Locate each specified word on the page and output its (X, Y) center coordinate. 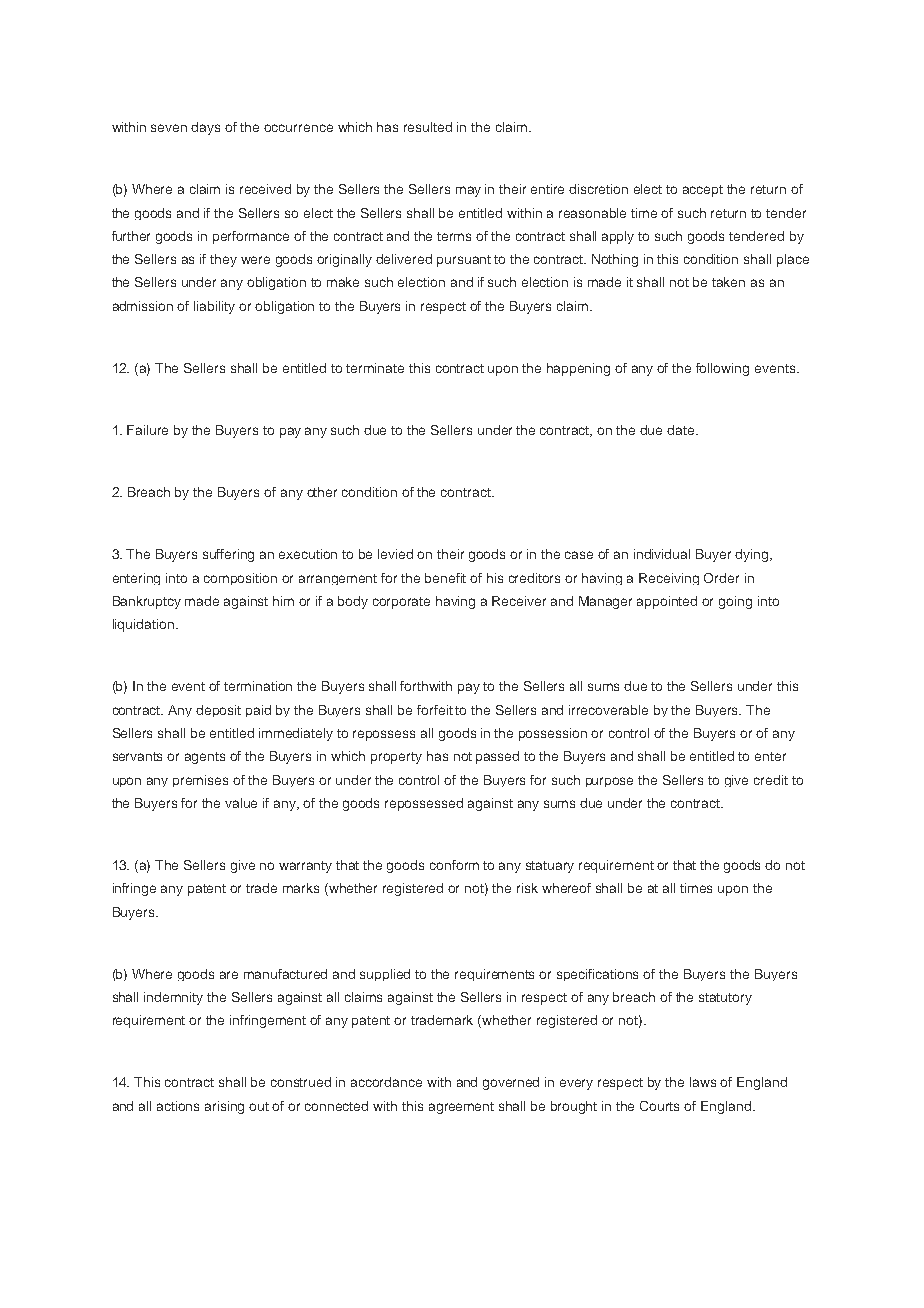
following (722, 369)
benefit (445, 578)
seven (169, 128)
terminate (375, 368)
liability (214, 307)
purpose (609, 782)
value (241, 803)
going (735, 602)
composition (240, 579)
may (468, 191)
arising (224, 1107)
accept (703, 191)
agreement (461, 1108)
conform (454, 865)
